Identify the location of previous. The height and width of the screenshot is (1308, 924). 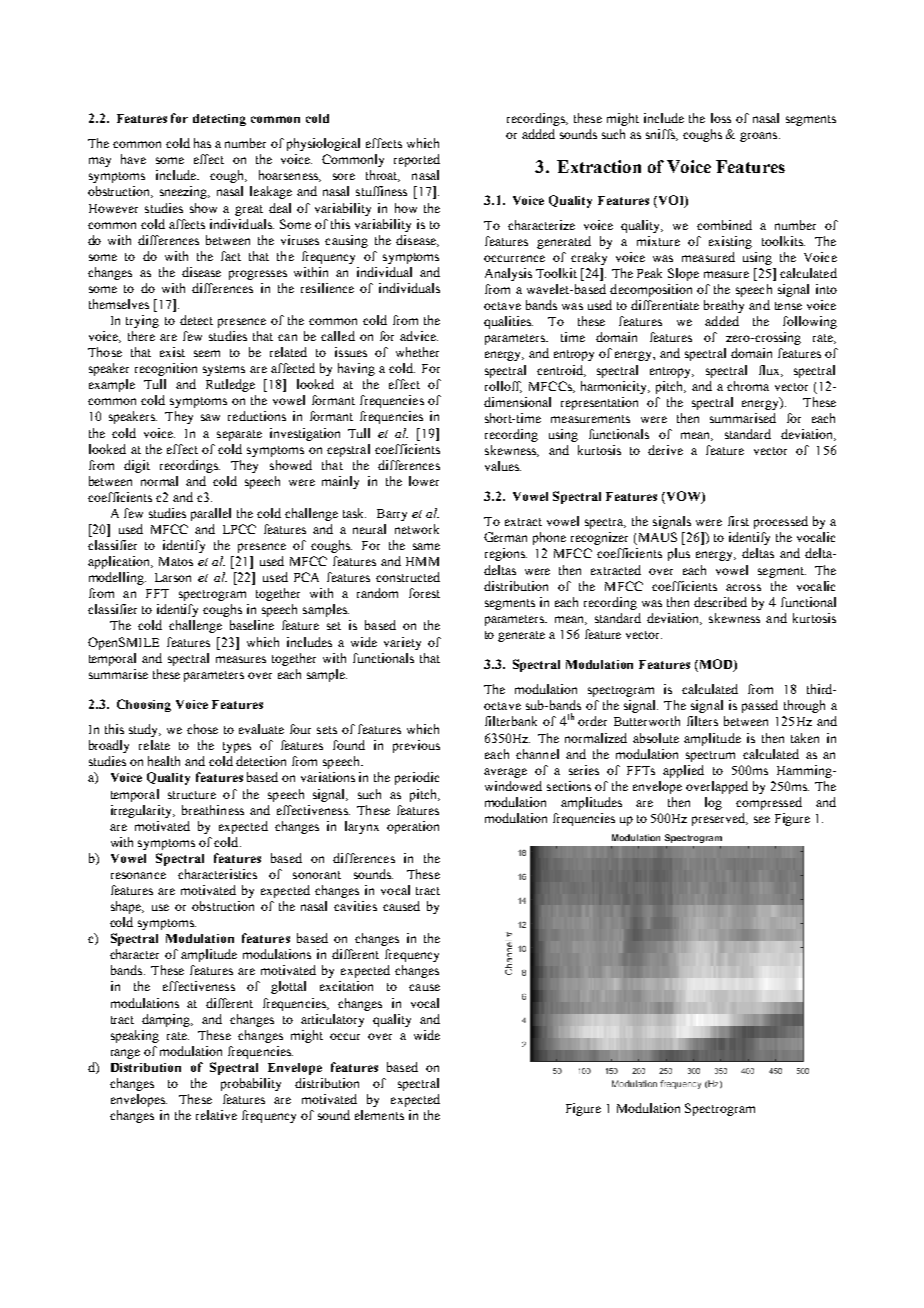
(416, 746).
